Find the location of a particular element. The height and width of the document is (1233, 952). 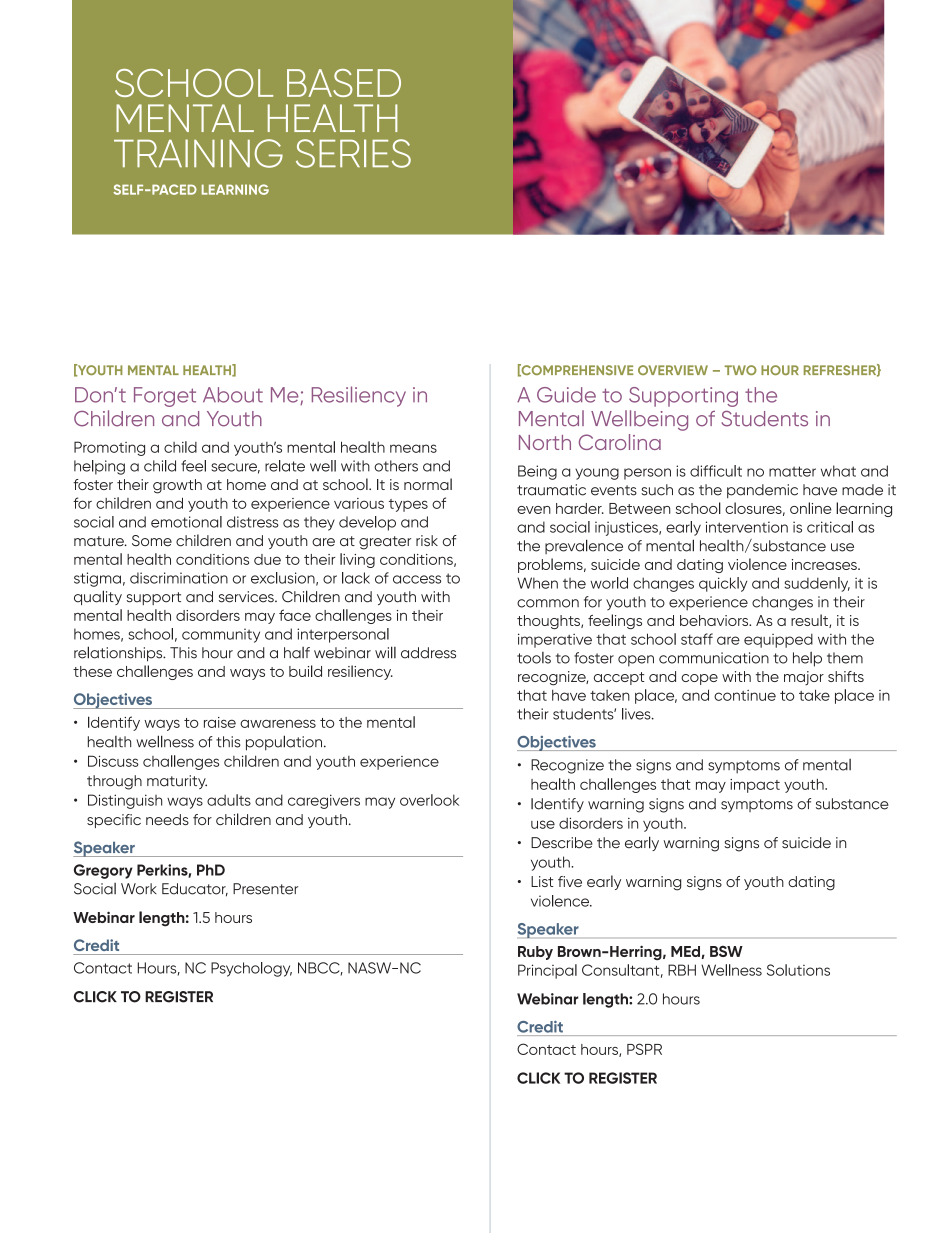

TRAINING is located at coordinates (198, 153).
